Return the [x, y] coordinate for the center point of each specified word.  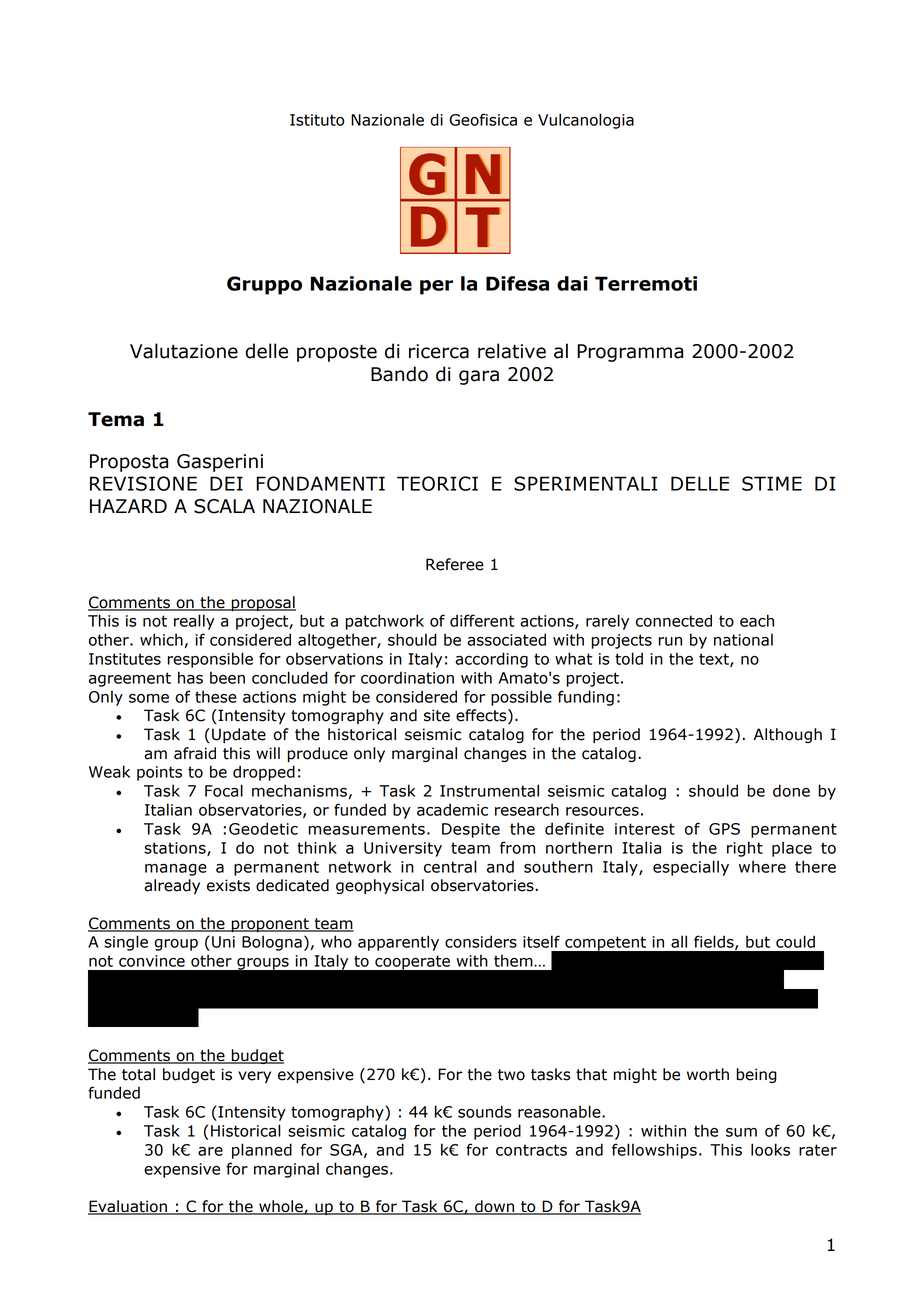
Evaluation [128, 1207]
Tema [116, 419]
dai [572, 283]
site [437, 715]
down [495, 1207]
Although [788, 735]
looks [770, 1149]
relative [512, 351]
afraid [195, 753]
